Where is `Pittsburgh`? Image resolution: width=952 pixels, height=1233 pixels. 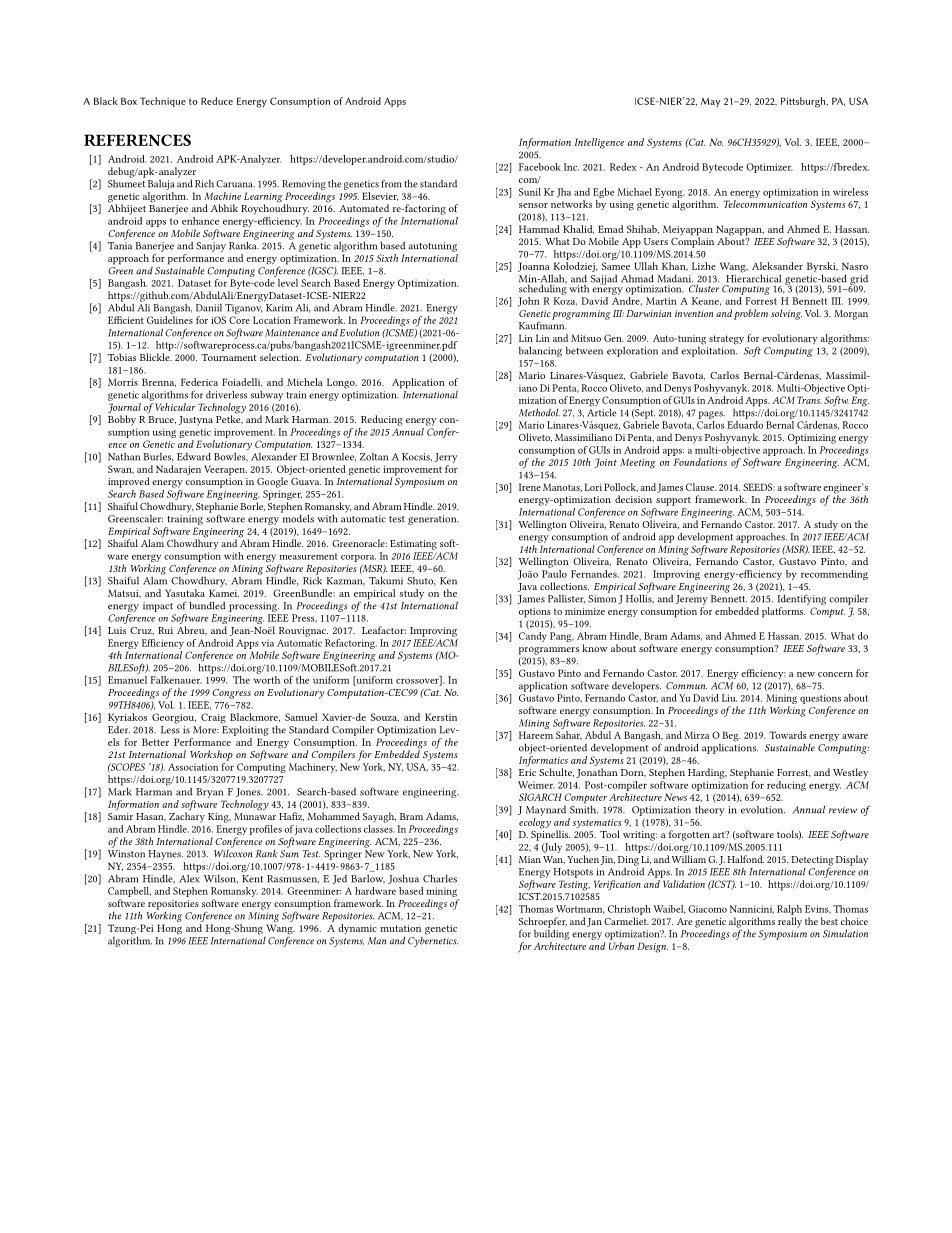 Pittsburgh is located at coordinates (804, 102).
